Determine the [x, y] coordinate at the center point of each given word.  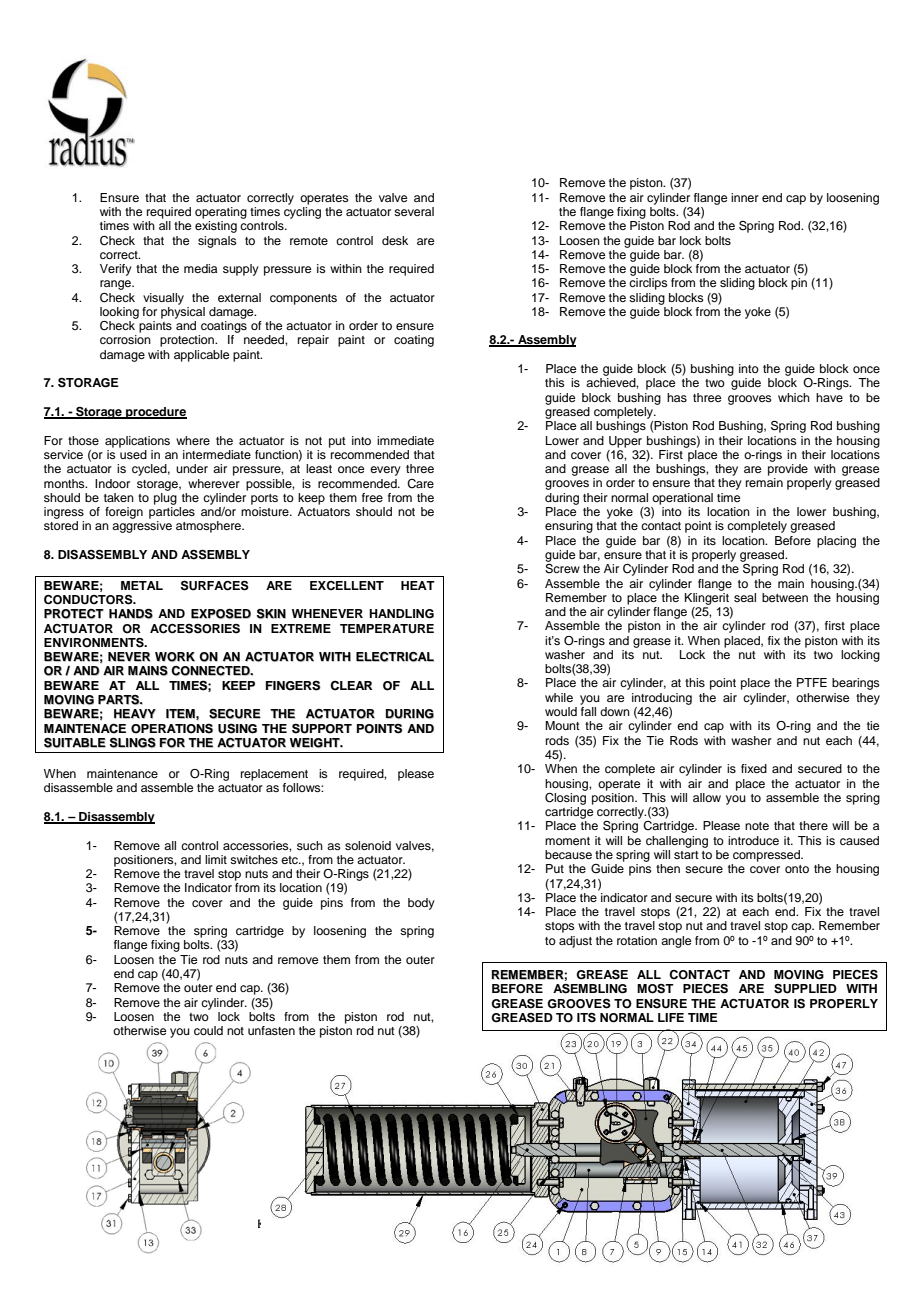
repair [313, 341]
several [414, 211]
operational [682, 499]
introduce [753, 840]
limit [216, 859]
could [208, 1030]
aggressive [142, 527]
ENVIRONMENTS [95, 643]
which [794, 397]
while [559, 697]
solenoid [368, 845]
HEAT [418, 585]
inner [745, 197]
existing [216, 227]
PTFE [812, 682]
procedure [155, 413]
